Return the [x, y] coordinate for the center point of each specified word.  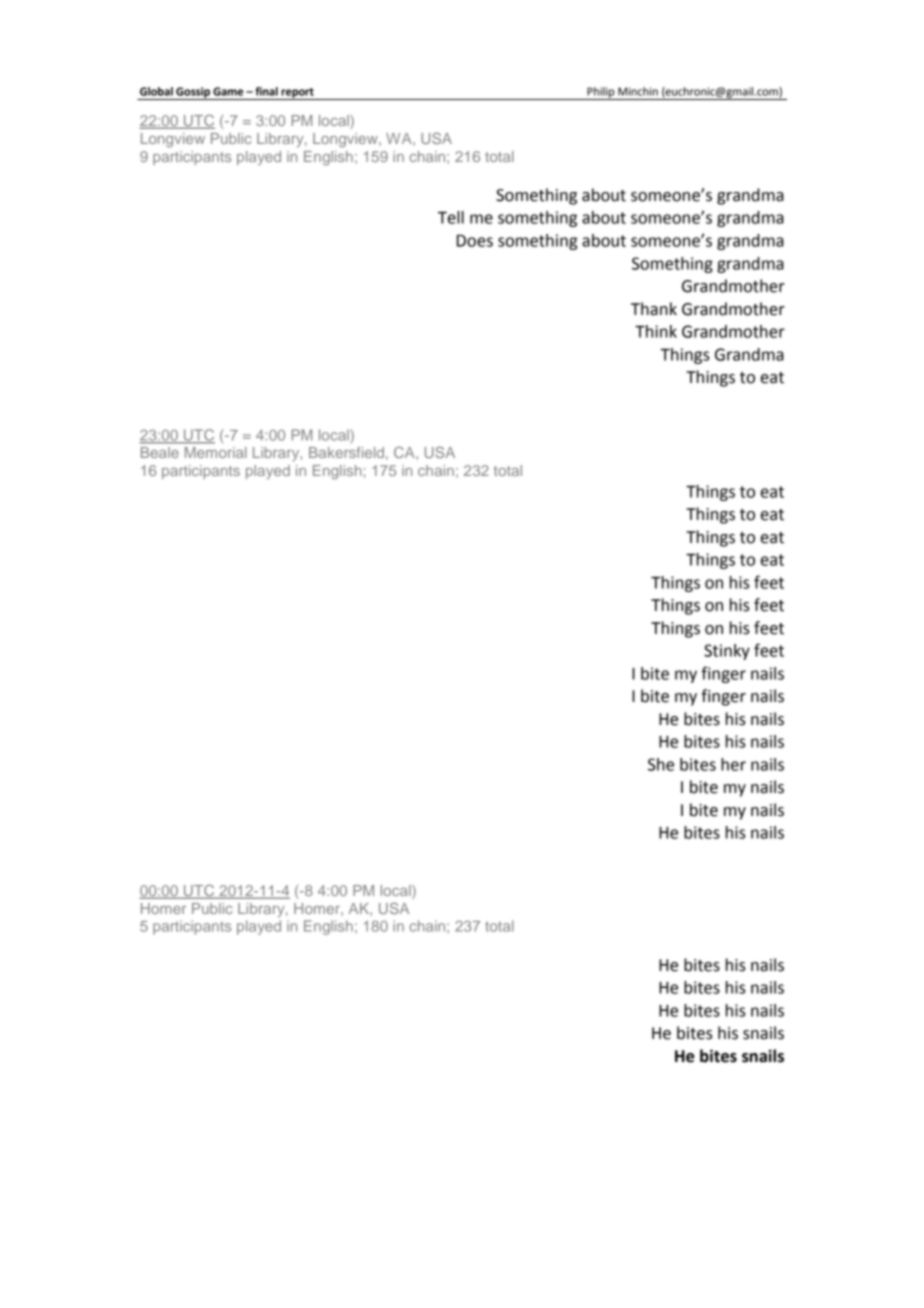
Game [228, 91]
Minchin [638, 91]
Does [475, 241]
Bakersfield [346, 452]
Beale [160, 452]
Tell [451, 217]
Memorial [216, 452]
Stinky [727, 652]
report [297, 94]
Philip [601, 93]
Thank [654, 309]
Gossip [193, 93]
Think [656, 331]
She [661, 764]
